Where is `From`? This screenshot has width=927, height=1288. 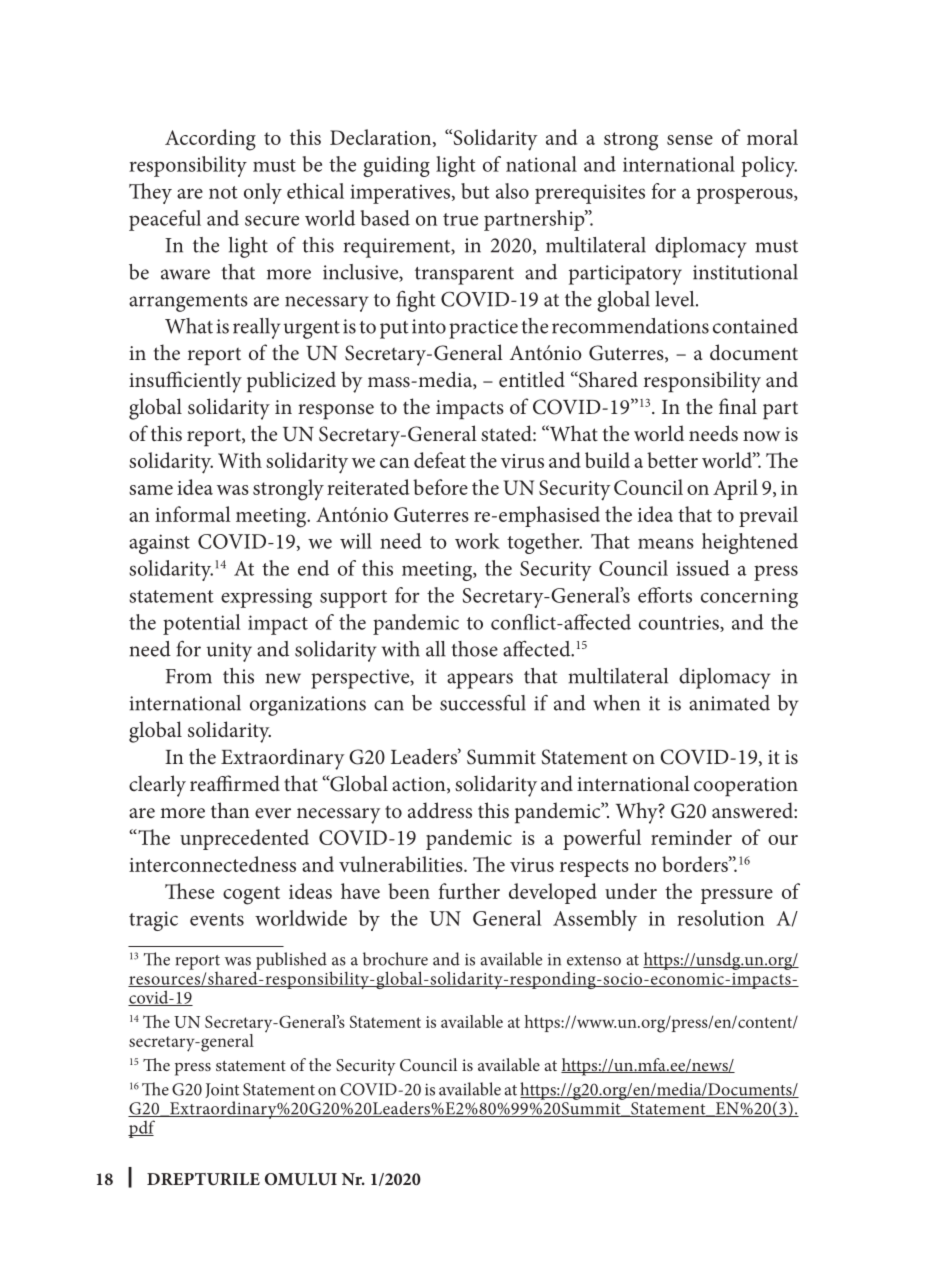 From is located at coordinates (189, 676).
